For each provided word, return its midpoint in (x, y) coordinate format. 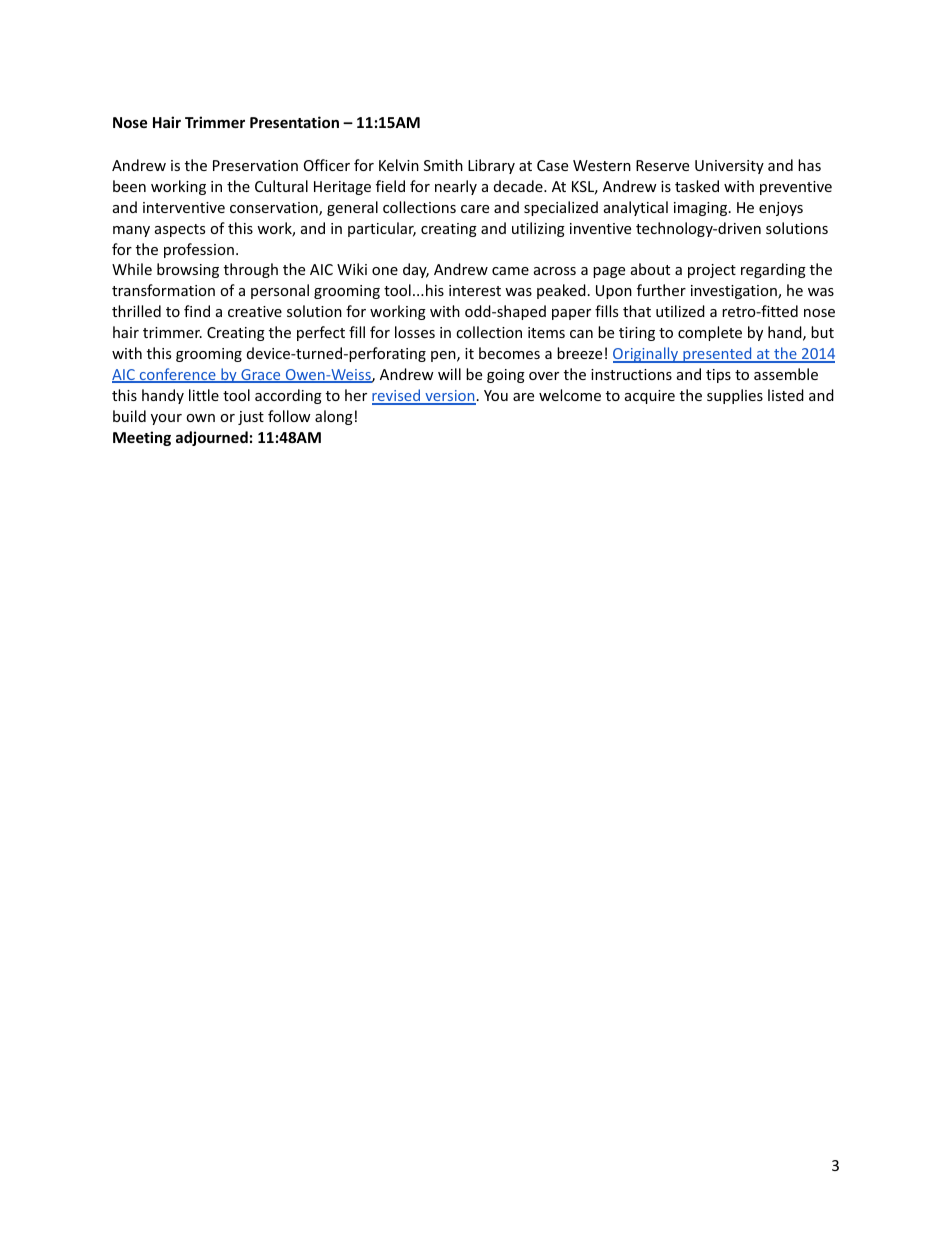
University (729, 167)
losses (415, 332)
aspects (180, 230)
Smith (443, 165)
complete (710, 333)
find (197, 311)
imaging (702, 209)
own (200, 418)
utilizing (538, 229)
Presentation (294, 122)
